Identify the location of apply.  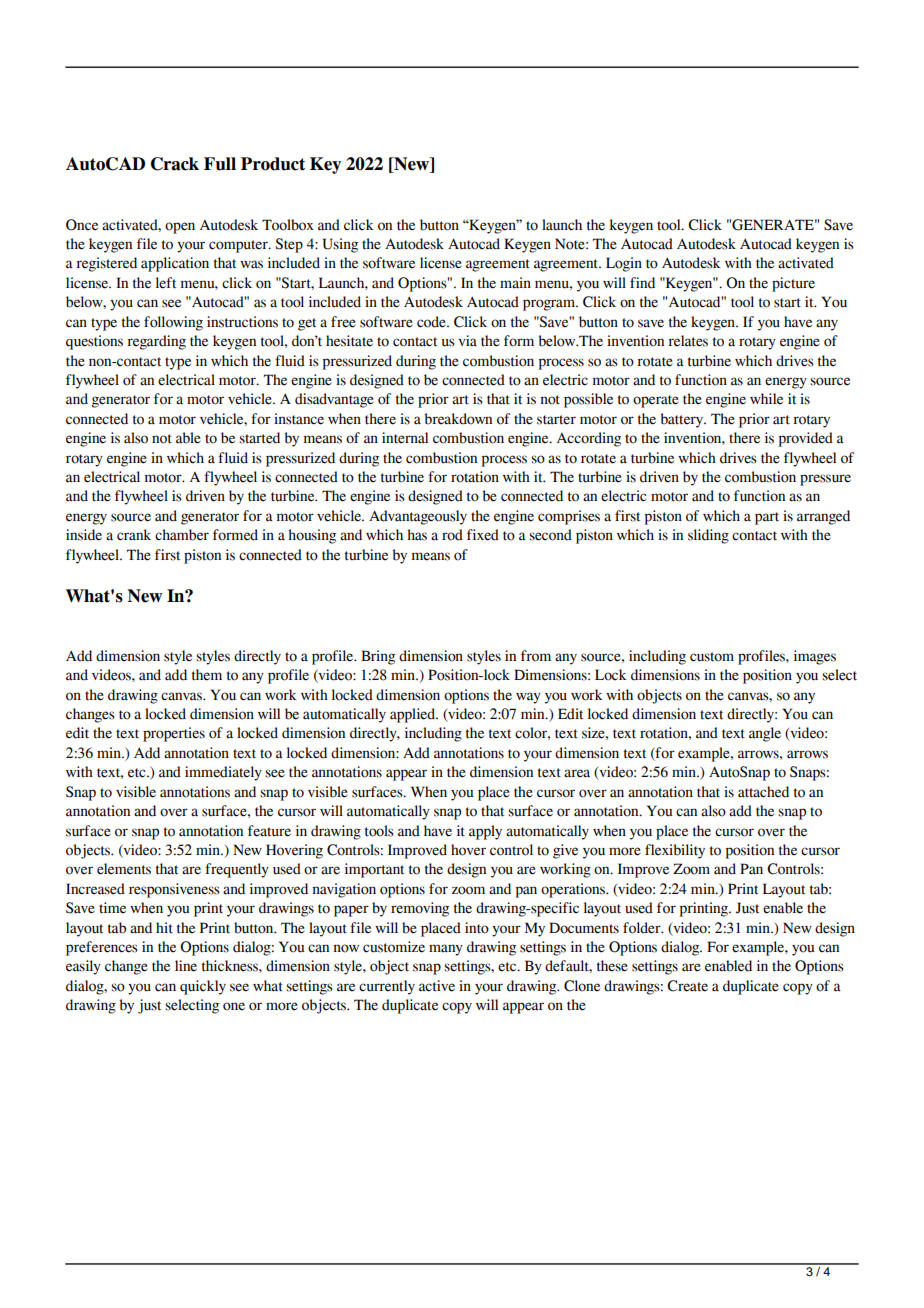
(485, 832).
